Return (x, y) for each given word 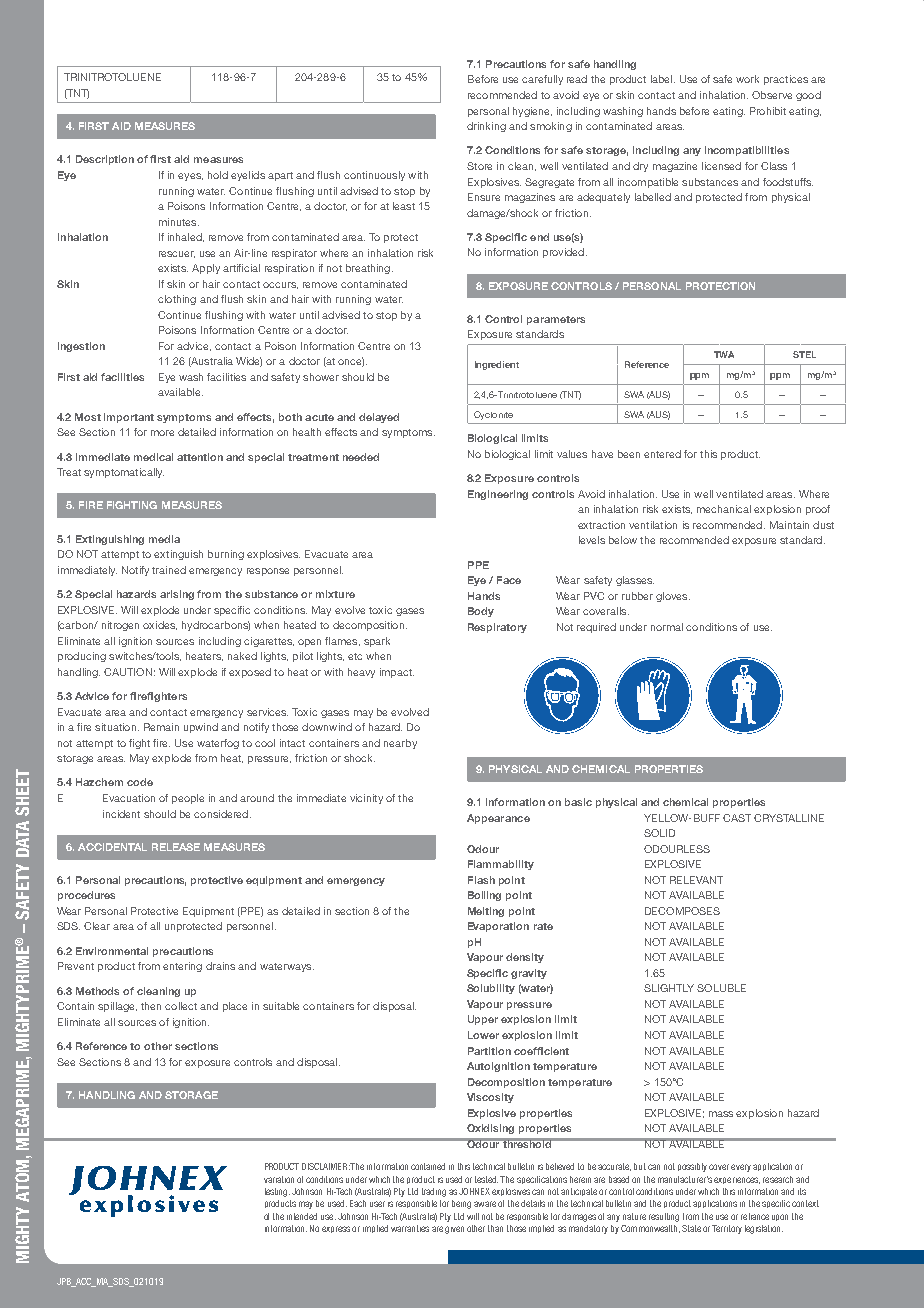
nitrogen (120, 626)
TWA (724, 354)
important (129, 418)
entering (182, 967)
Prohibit (768, 111)
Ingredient (497, 365)
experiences (737, 1180)
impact (397, 673)
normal (667, 627)
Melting (486, 912)
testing (277, 1192)
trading (434, 1192)
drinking (486, 127)
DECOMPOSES (682, 911)
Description (105, 160)
